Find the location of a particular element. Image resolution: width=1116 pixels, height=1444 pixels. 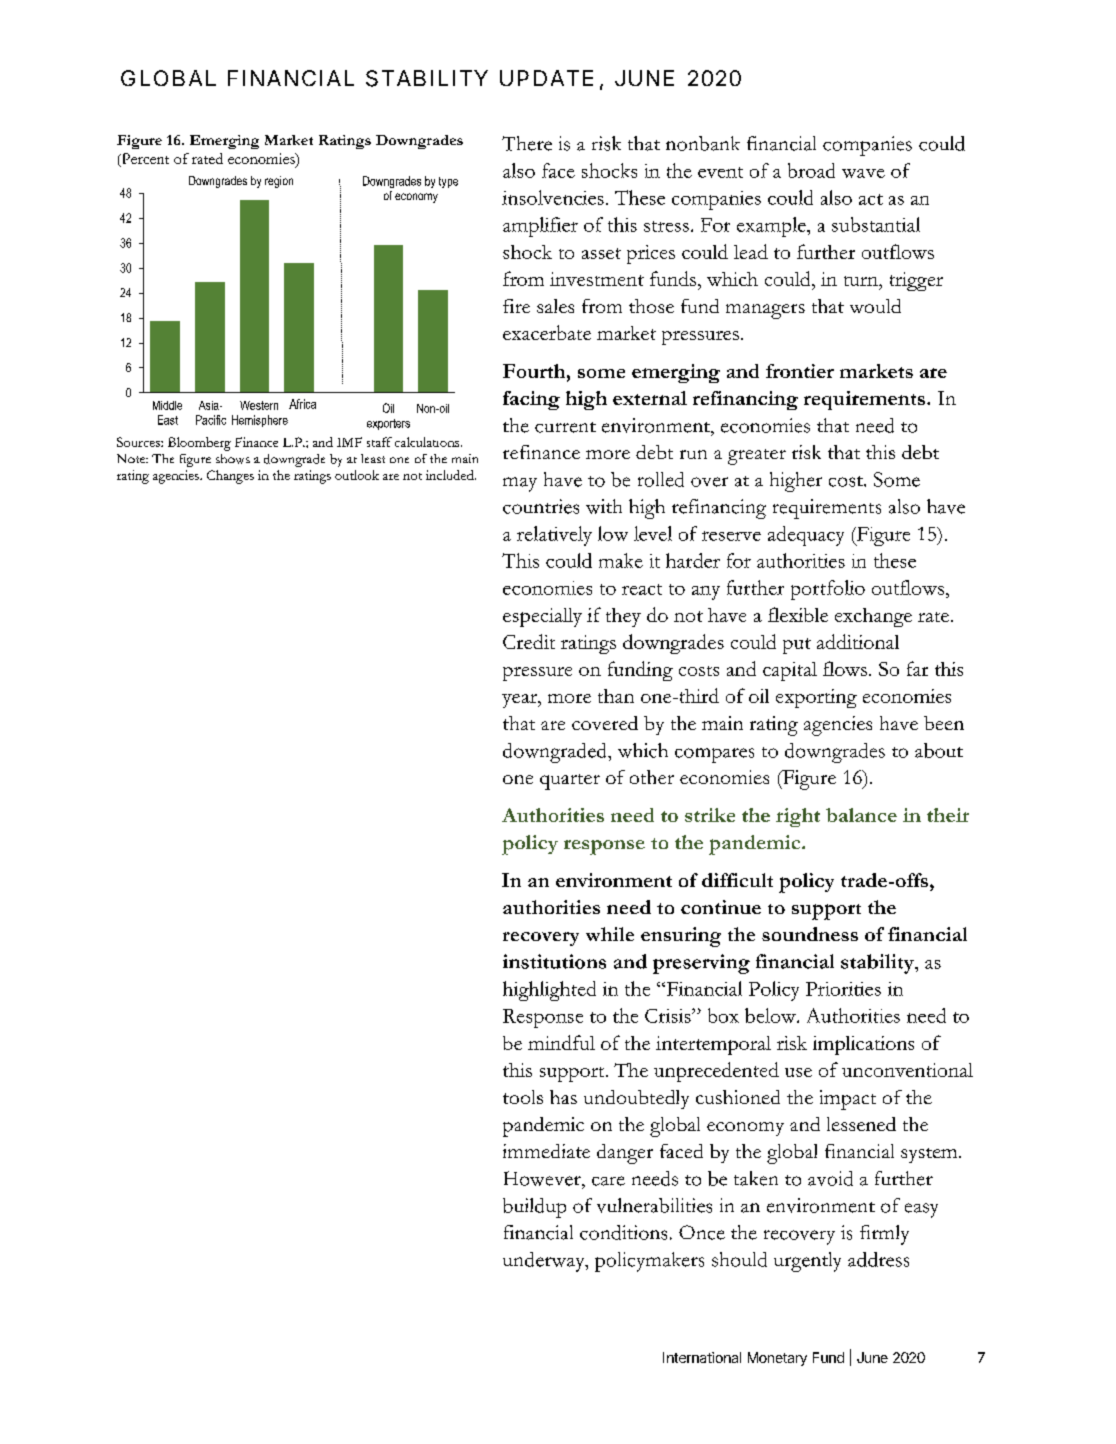

Monetary is located at coordinates (777, 1359).
